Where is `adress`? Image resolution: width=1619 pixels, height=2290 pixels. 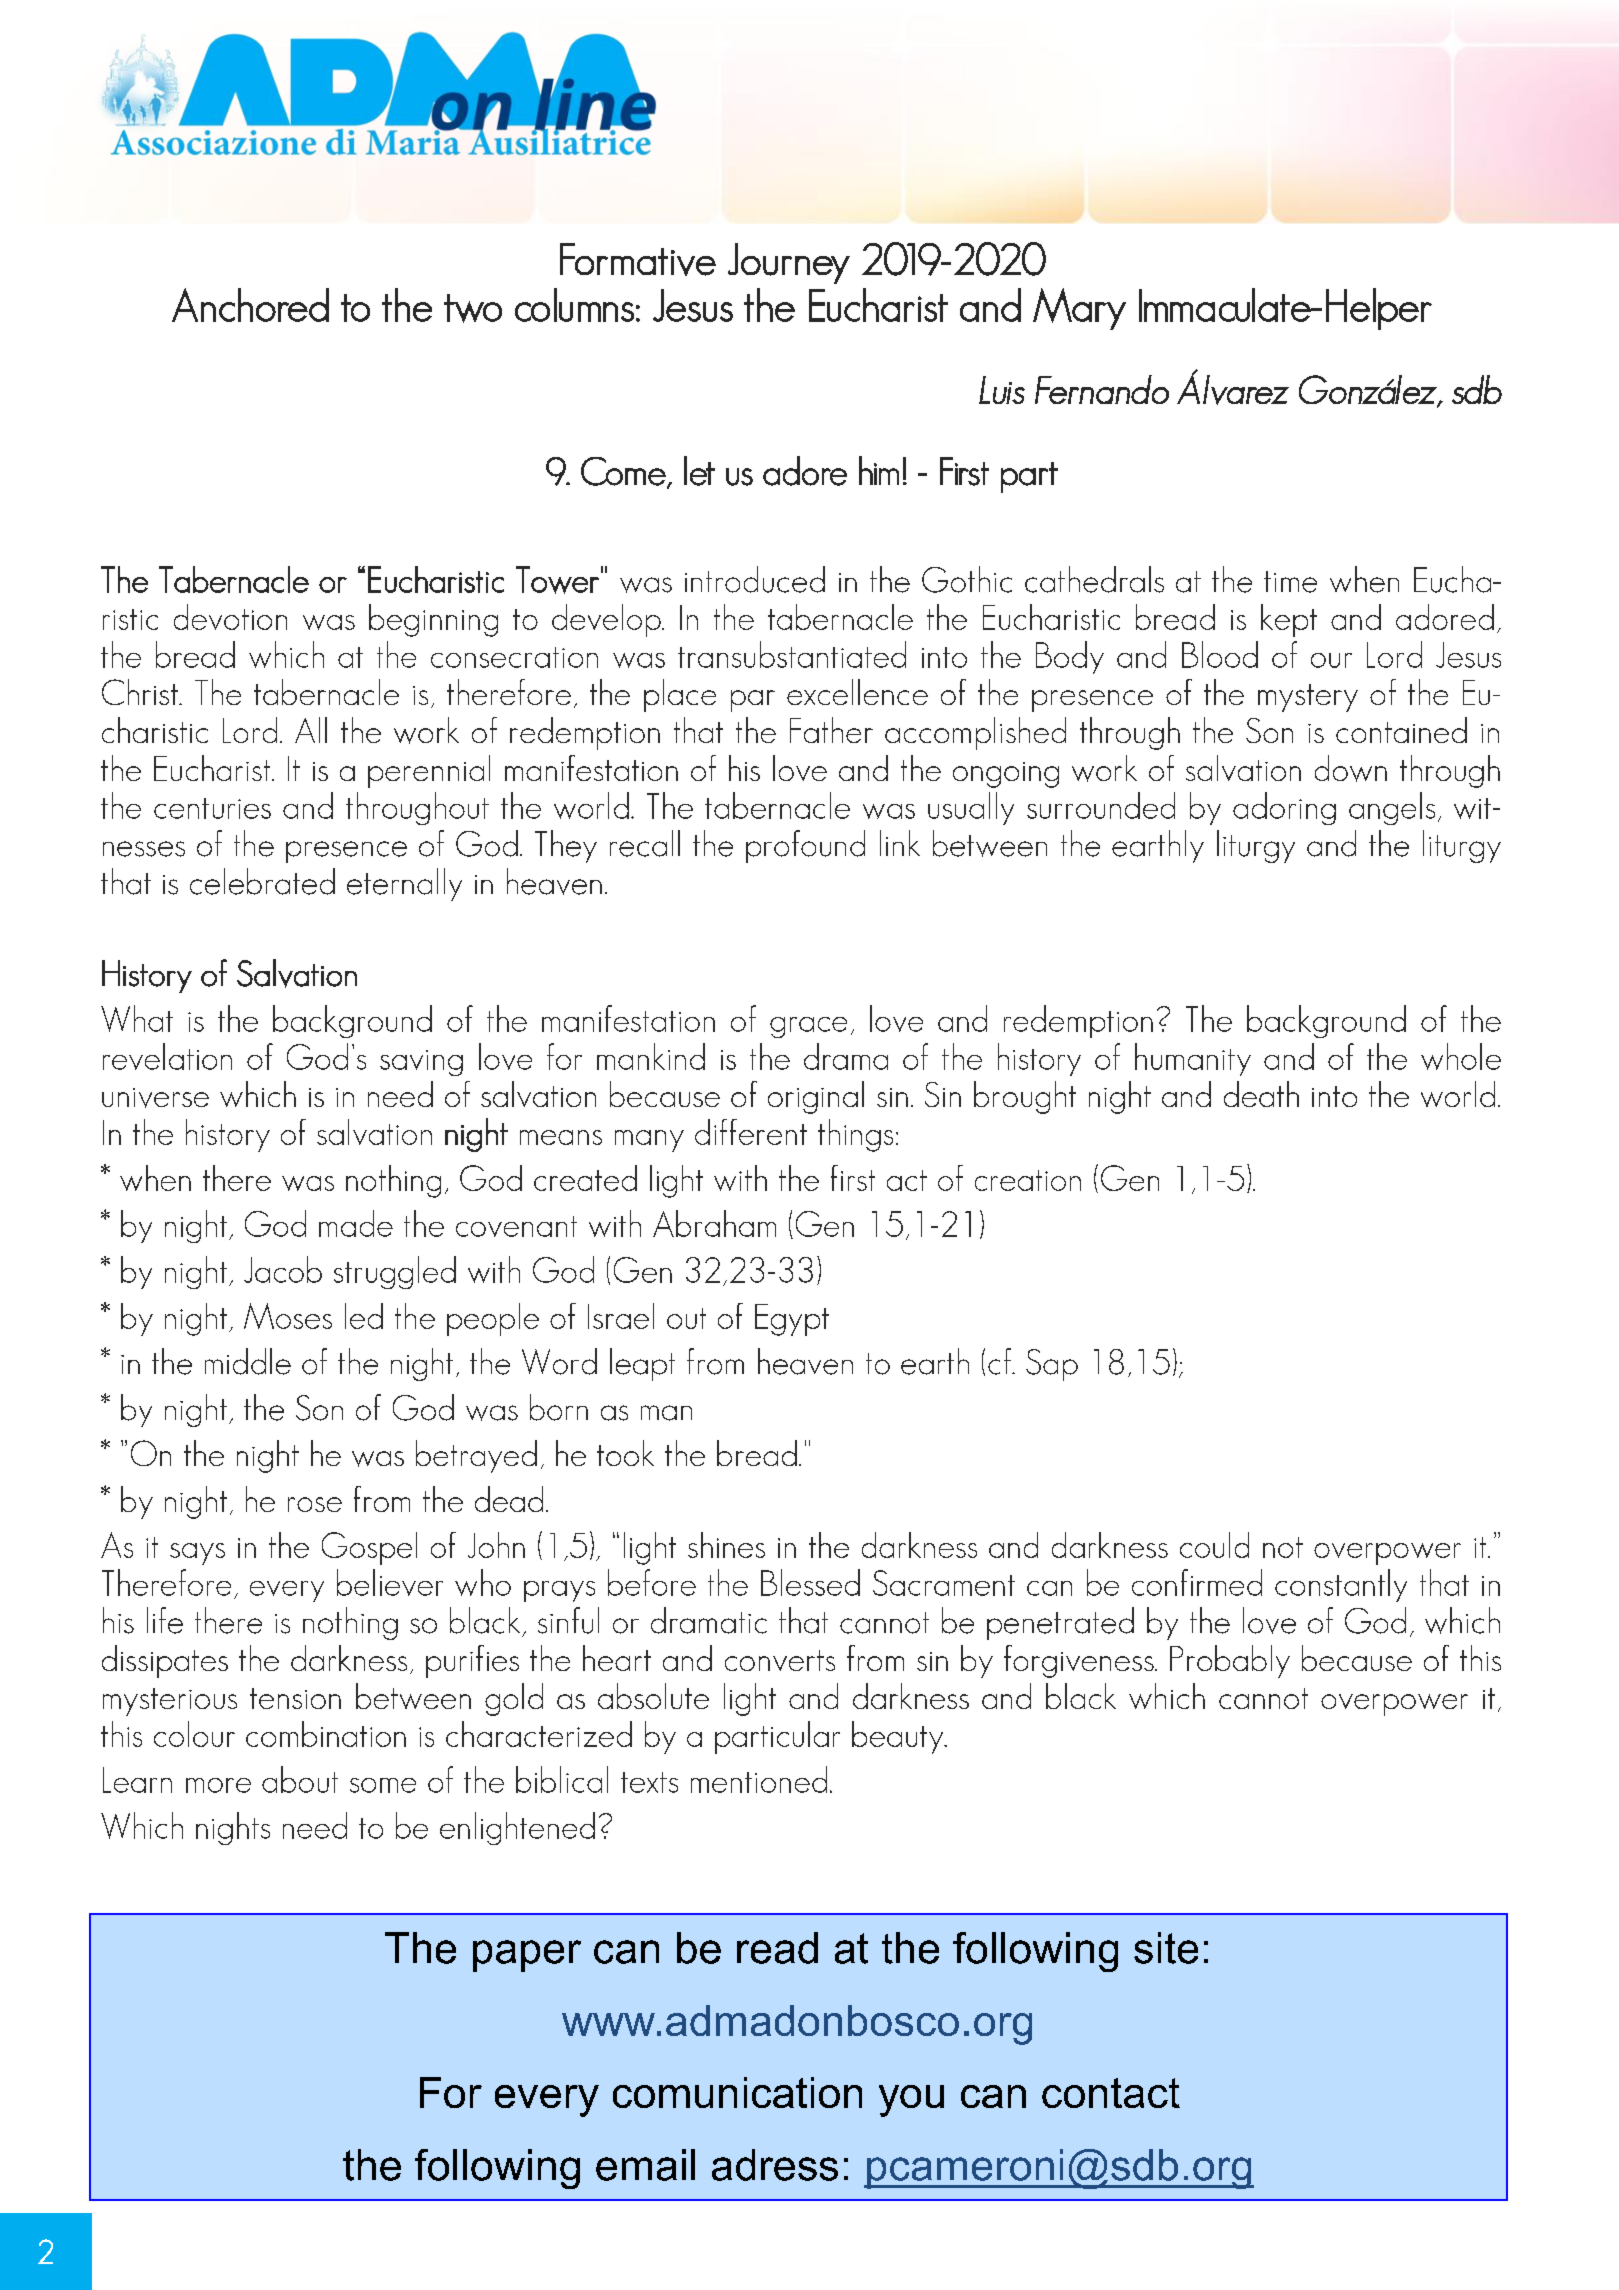 adress is located at coordinates (775, 2165).
